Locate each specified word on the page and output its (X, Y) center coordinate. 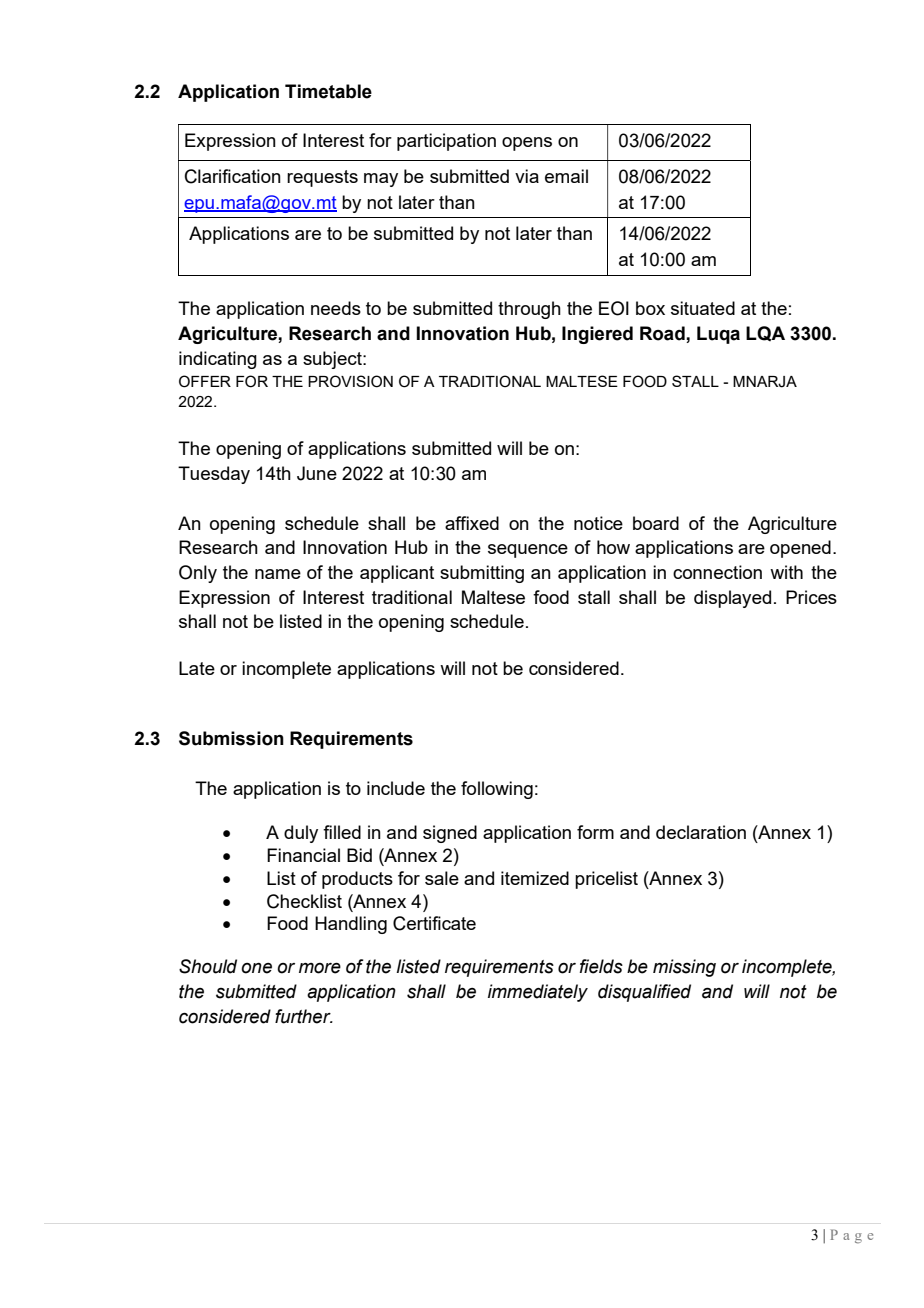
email (566, 176)
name (278, 574)
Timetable (328, 91)
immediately (538, 993)
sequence (528, 551)
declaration (701, 832)
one (256, 968)
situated (703, 308)
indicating (218, 360)
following (497, 790)
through (529, 310)
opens (527, 144)
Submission (231, 738)
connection (717, 572)
